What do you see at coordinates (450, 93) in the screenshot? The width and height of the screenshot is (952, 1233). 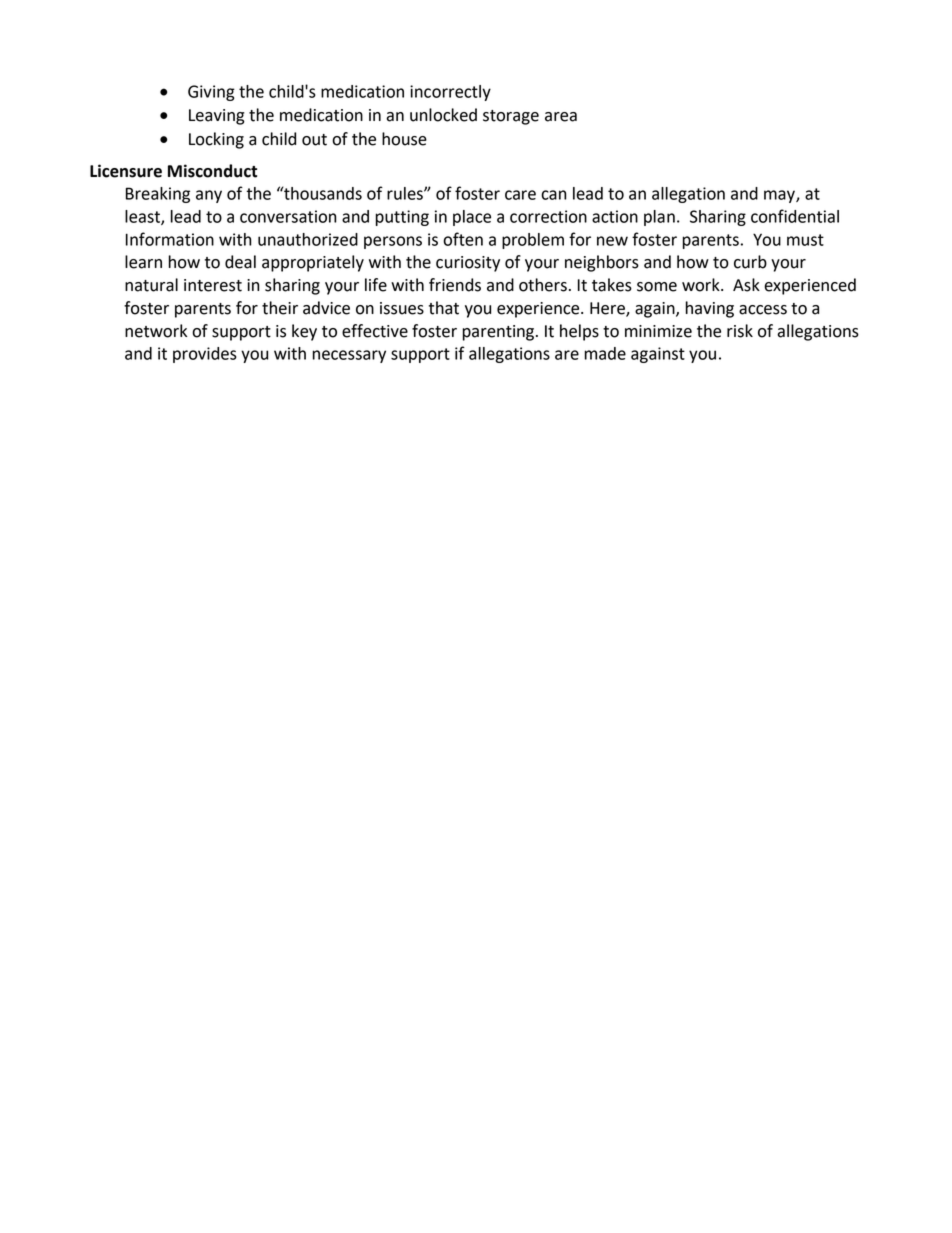 I see `incorrectly` at bounding box center [450, 93].
